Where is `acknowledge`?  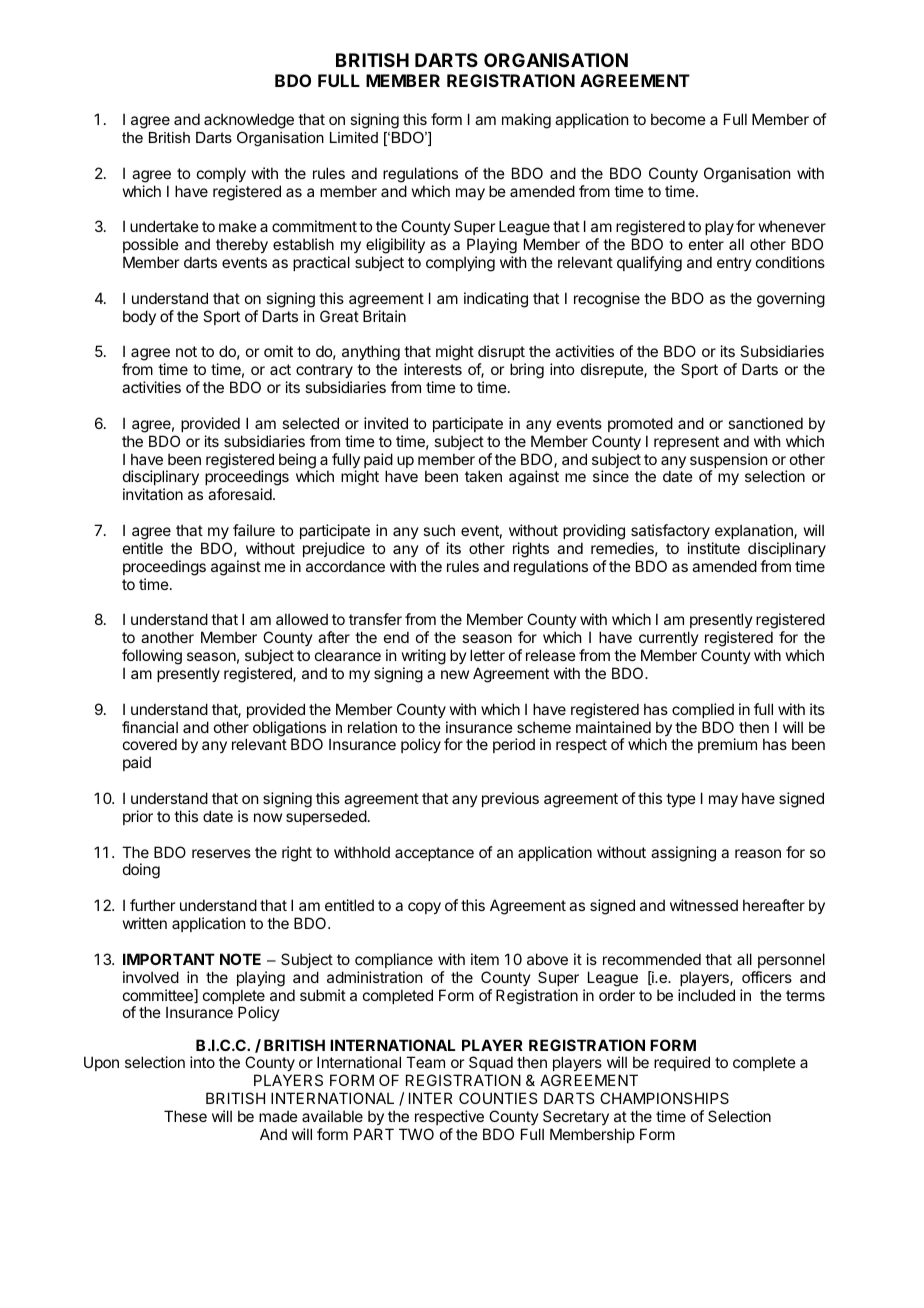
acknowledge is located at coordinates (249, 122).
